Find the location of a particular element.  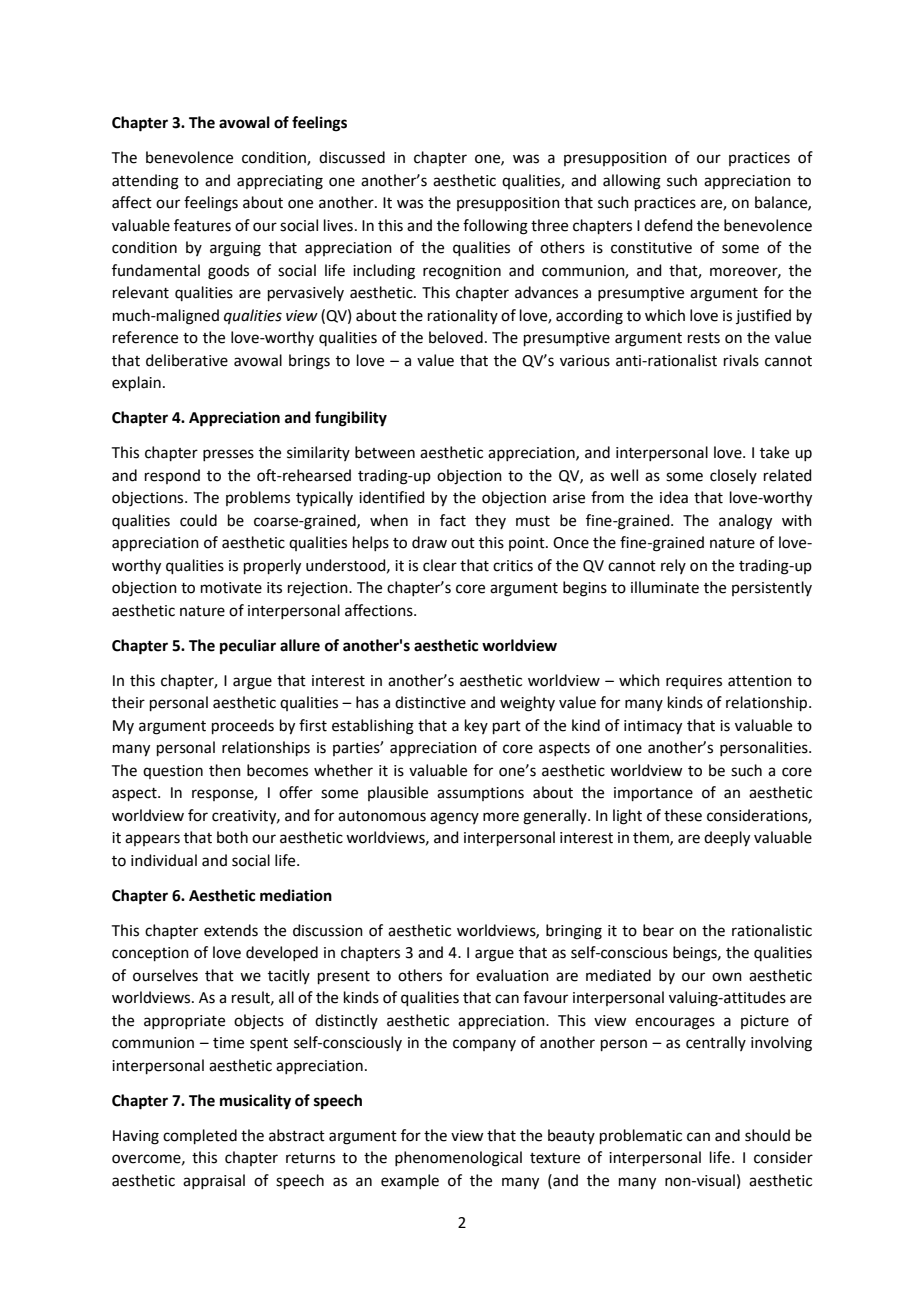

rationality is located at coordinates (463, 316).
